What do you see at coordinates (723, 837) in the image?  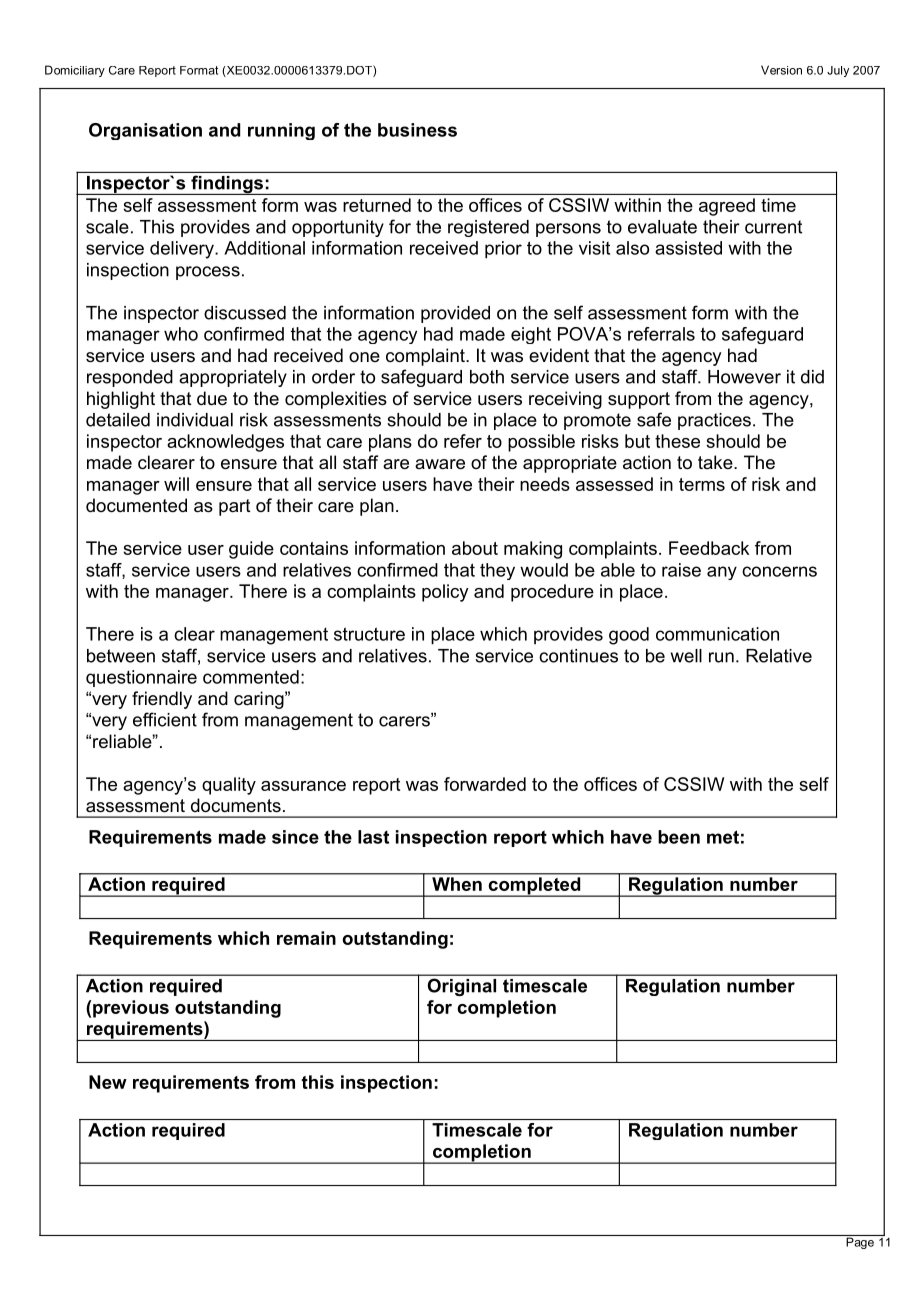 I see `met` at bounding box center [723, 837].
